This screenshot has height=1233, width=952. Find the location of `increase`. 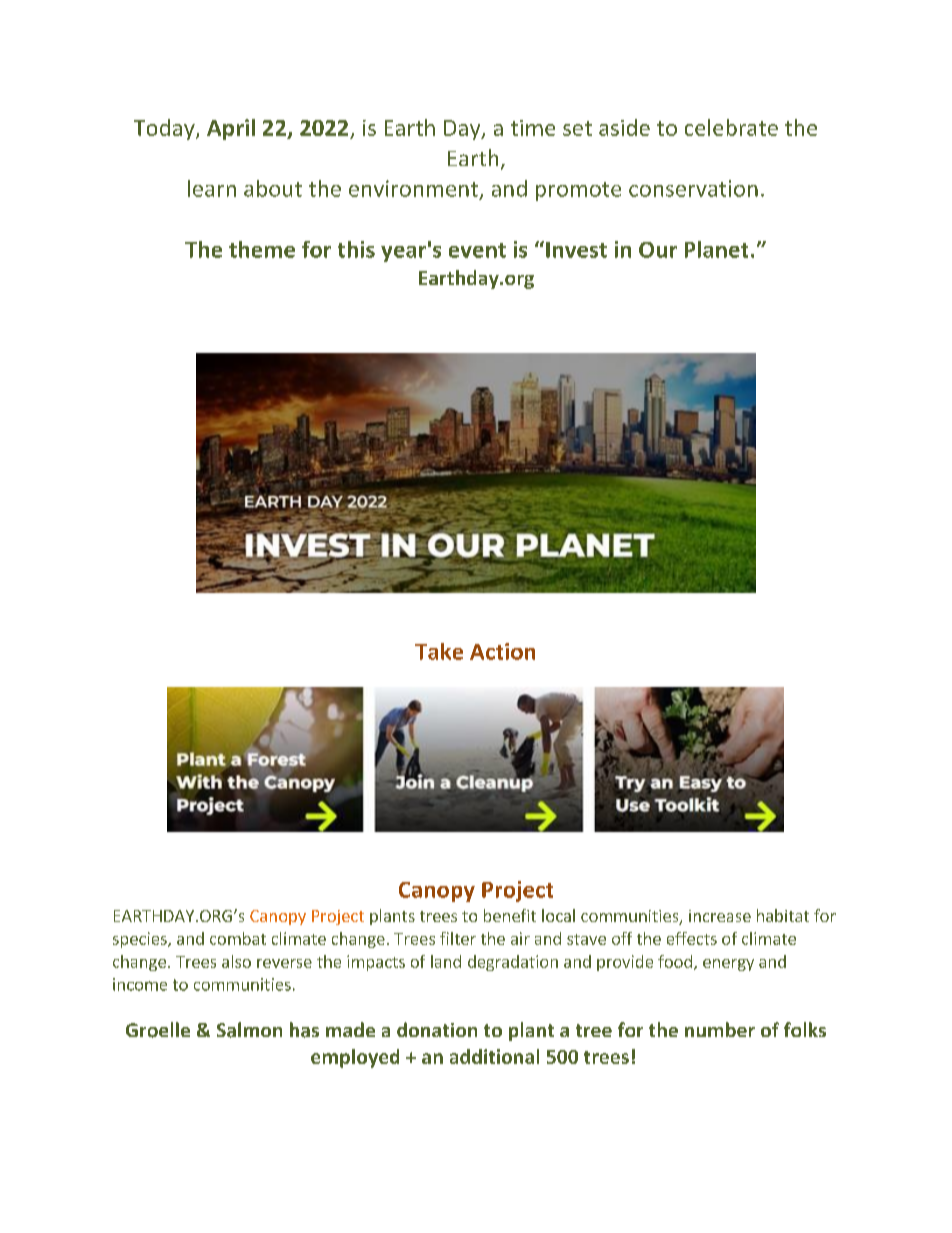

increase is located at coordinates (720, 916).
